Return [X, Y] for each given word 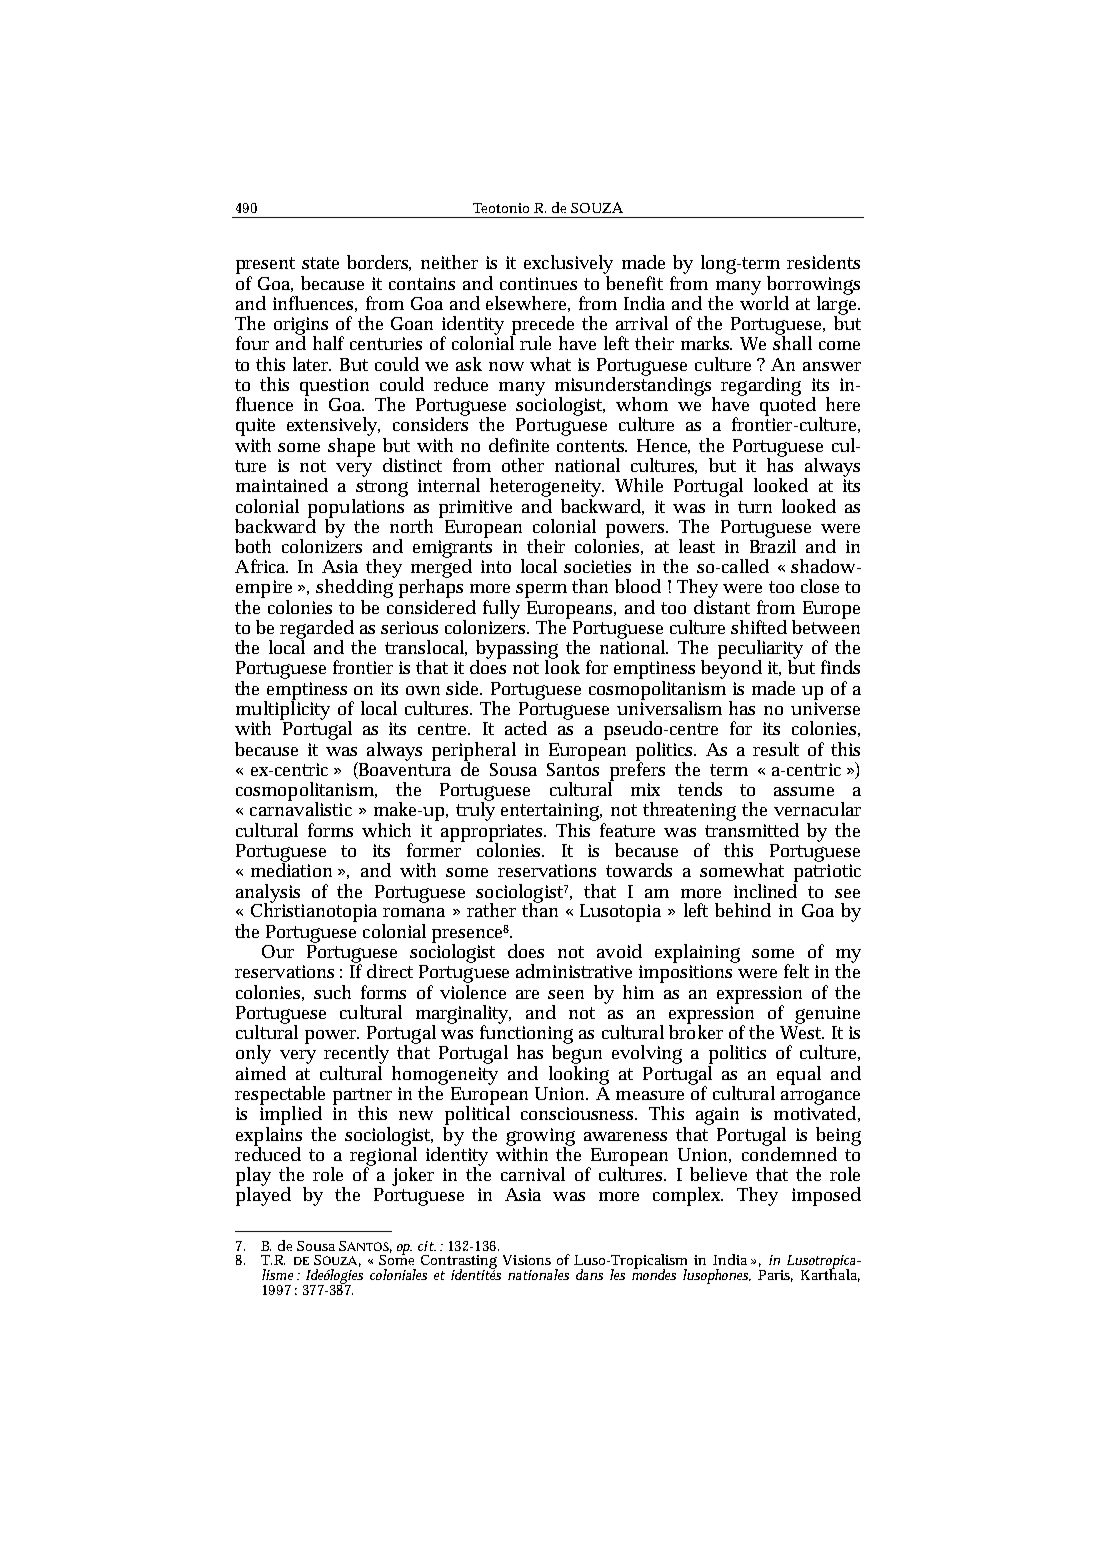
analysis [269, 894]
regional [383, 1156]
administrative [574, 971]
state [320, 263]
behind [743, 910]
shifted [759, 627]
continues [538, 283]
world [764, 301]
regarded [317, 630]
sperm [541, 591]
